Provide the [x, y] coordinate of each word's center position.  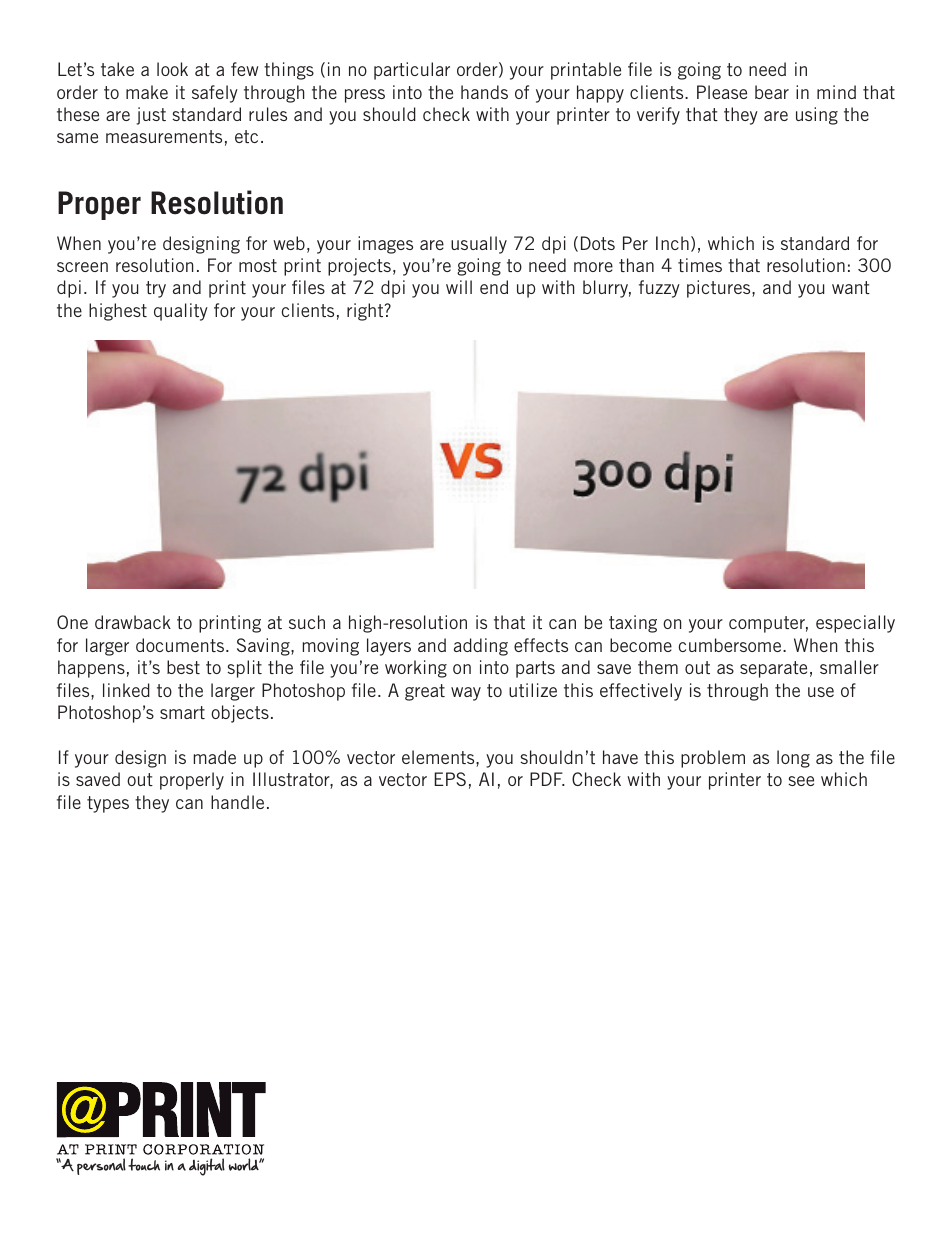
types [108, 804]
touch [144, 1164]
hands [484, 92]
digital [207, 1167]
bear [772, 92]
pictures [720, 289]
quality [181, 312]
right [366, 312]
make [147, 92]
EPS [450, 779]
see [801, 781]
